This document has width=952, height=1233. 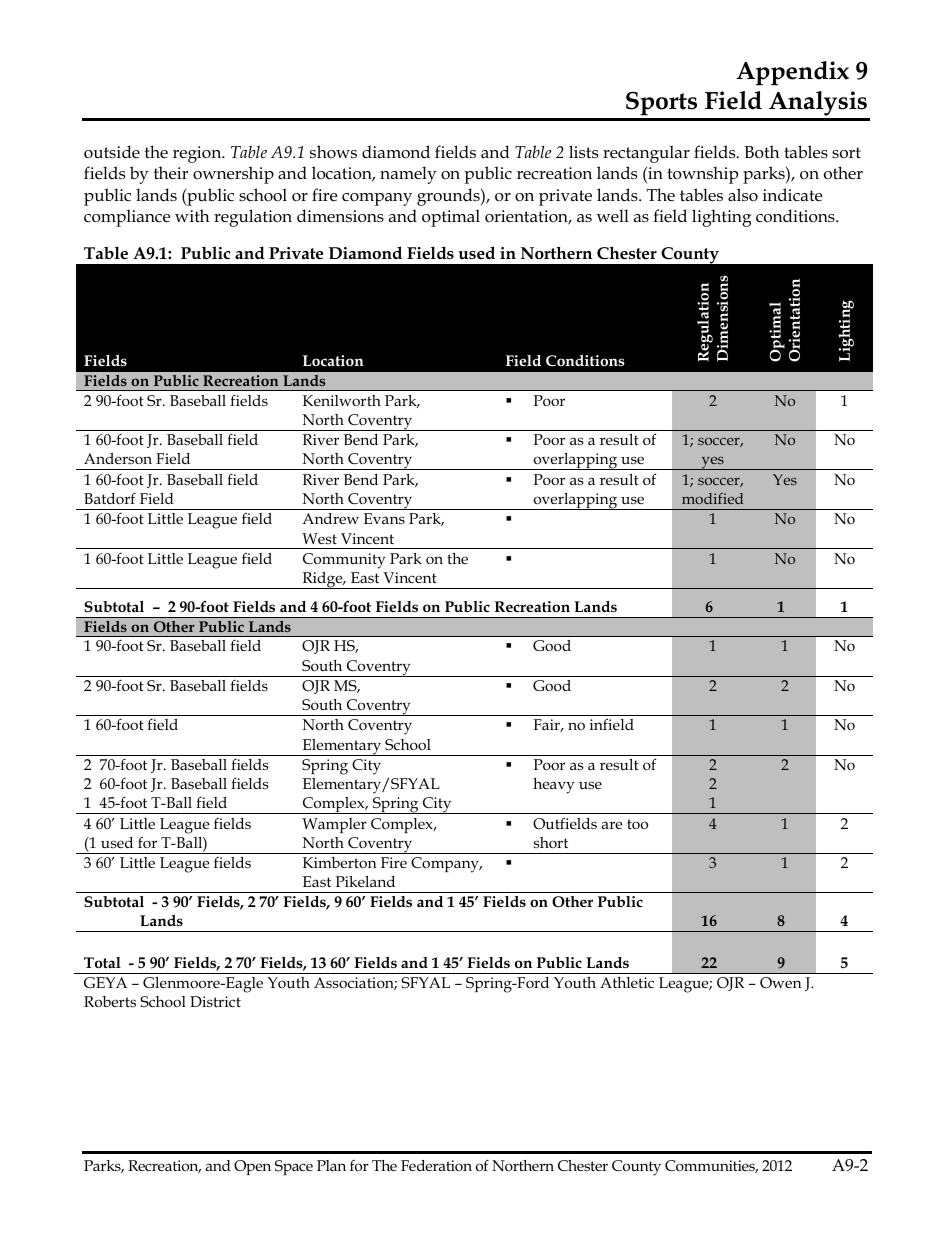 What do you see at coordinates (792, 73) in the document?
I see `Appendix` at bounding box center [792, 73].
